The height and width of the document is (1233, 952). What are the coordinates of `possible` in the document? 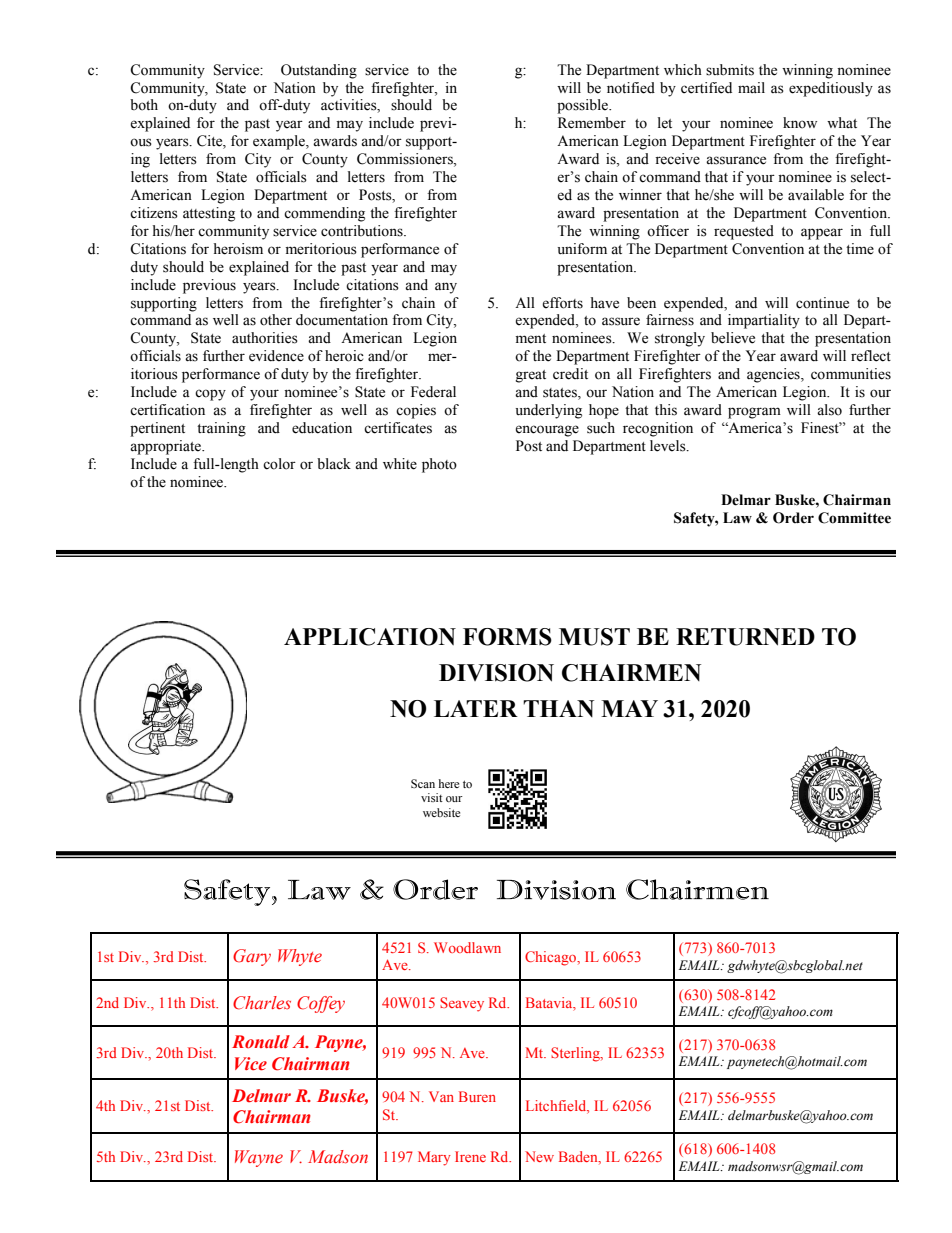 It's located at (583, 106).
